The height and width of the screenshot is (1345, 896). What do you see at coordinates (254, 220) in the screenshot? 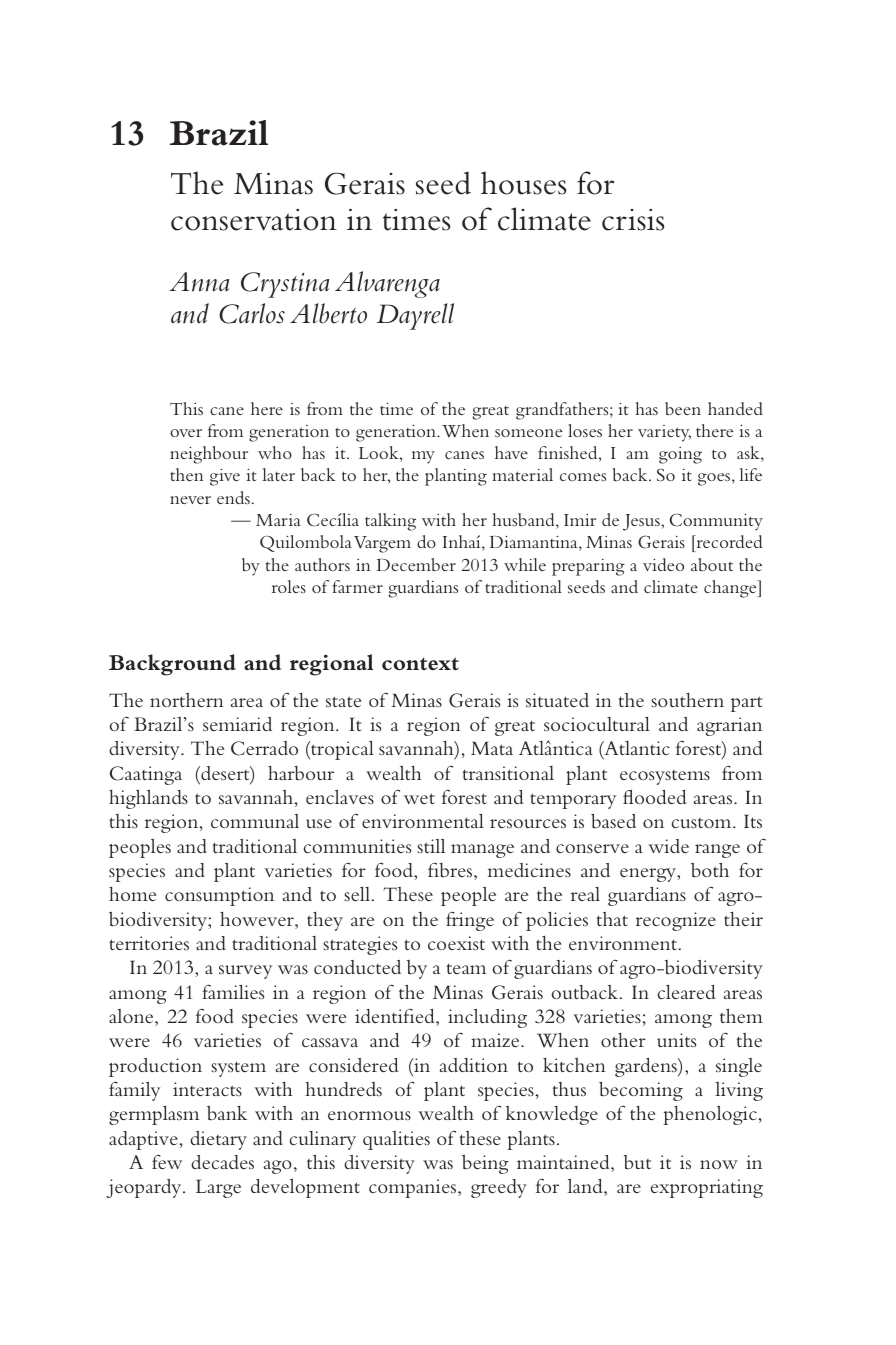
I see `conservation` at bounding box center [254, 220].
